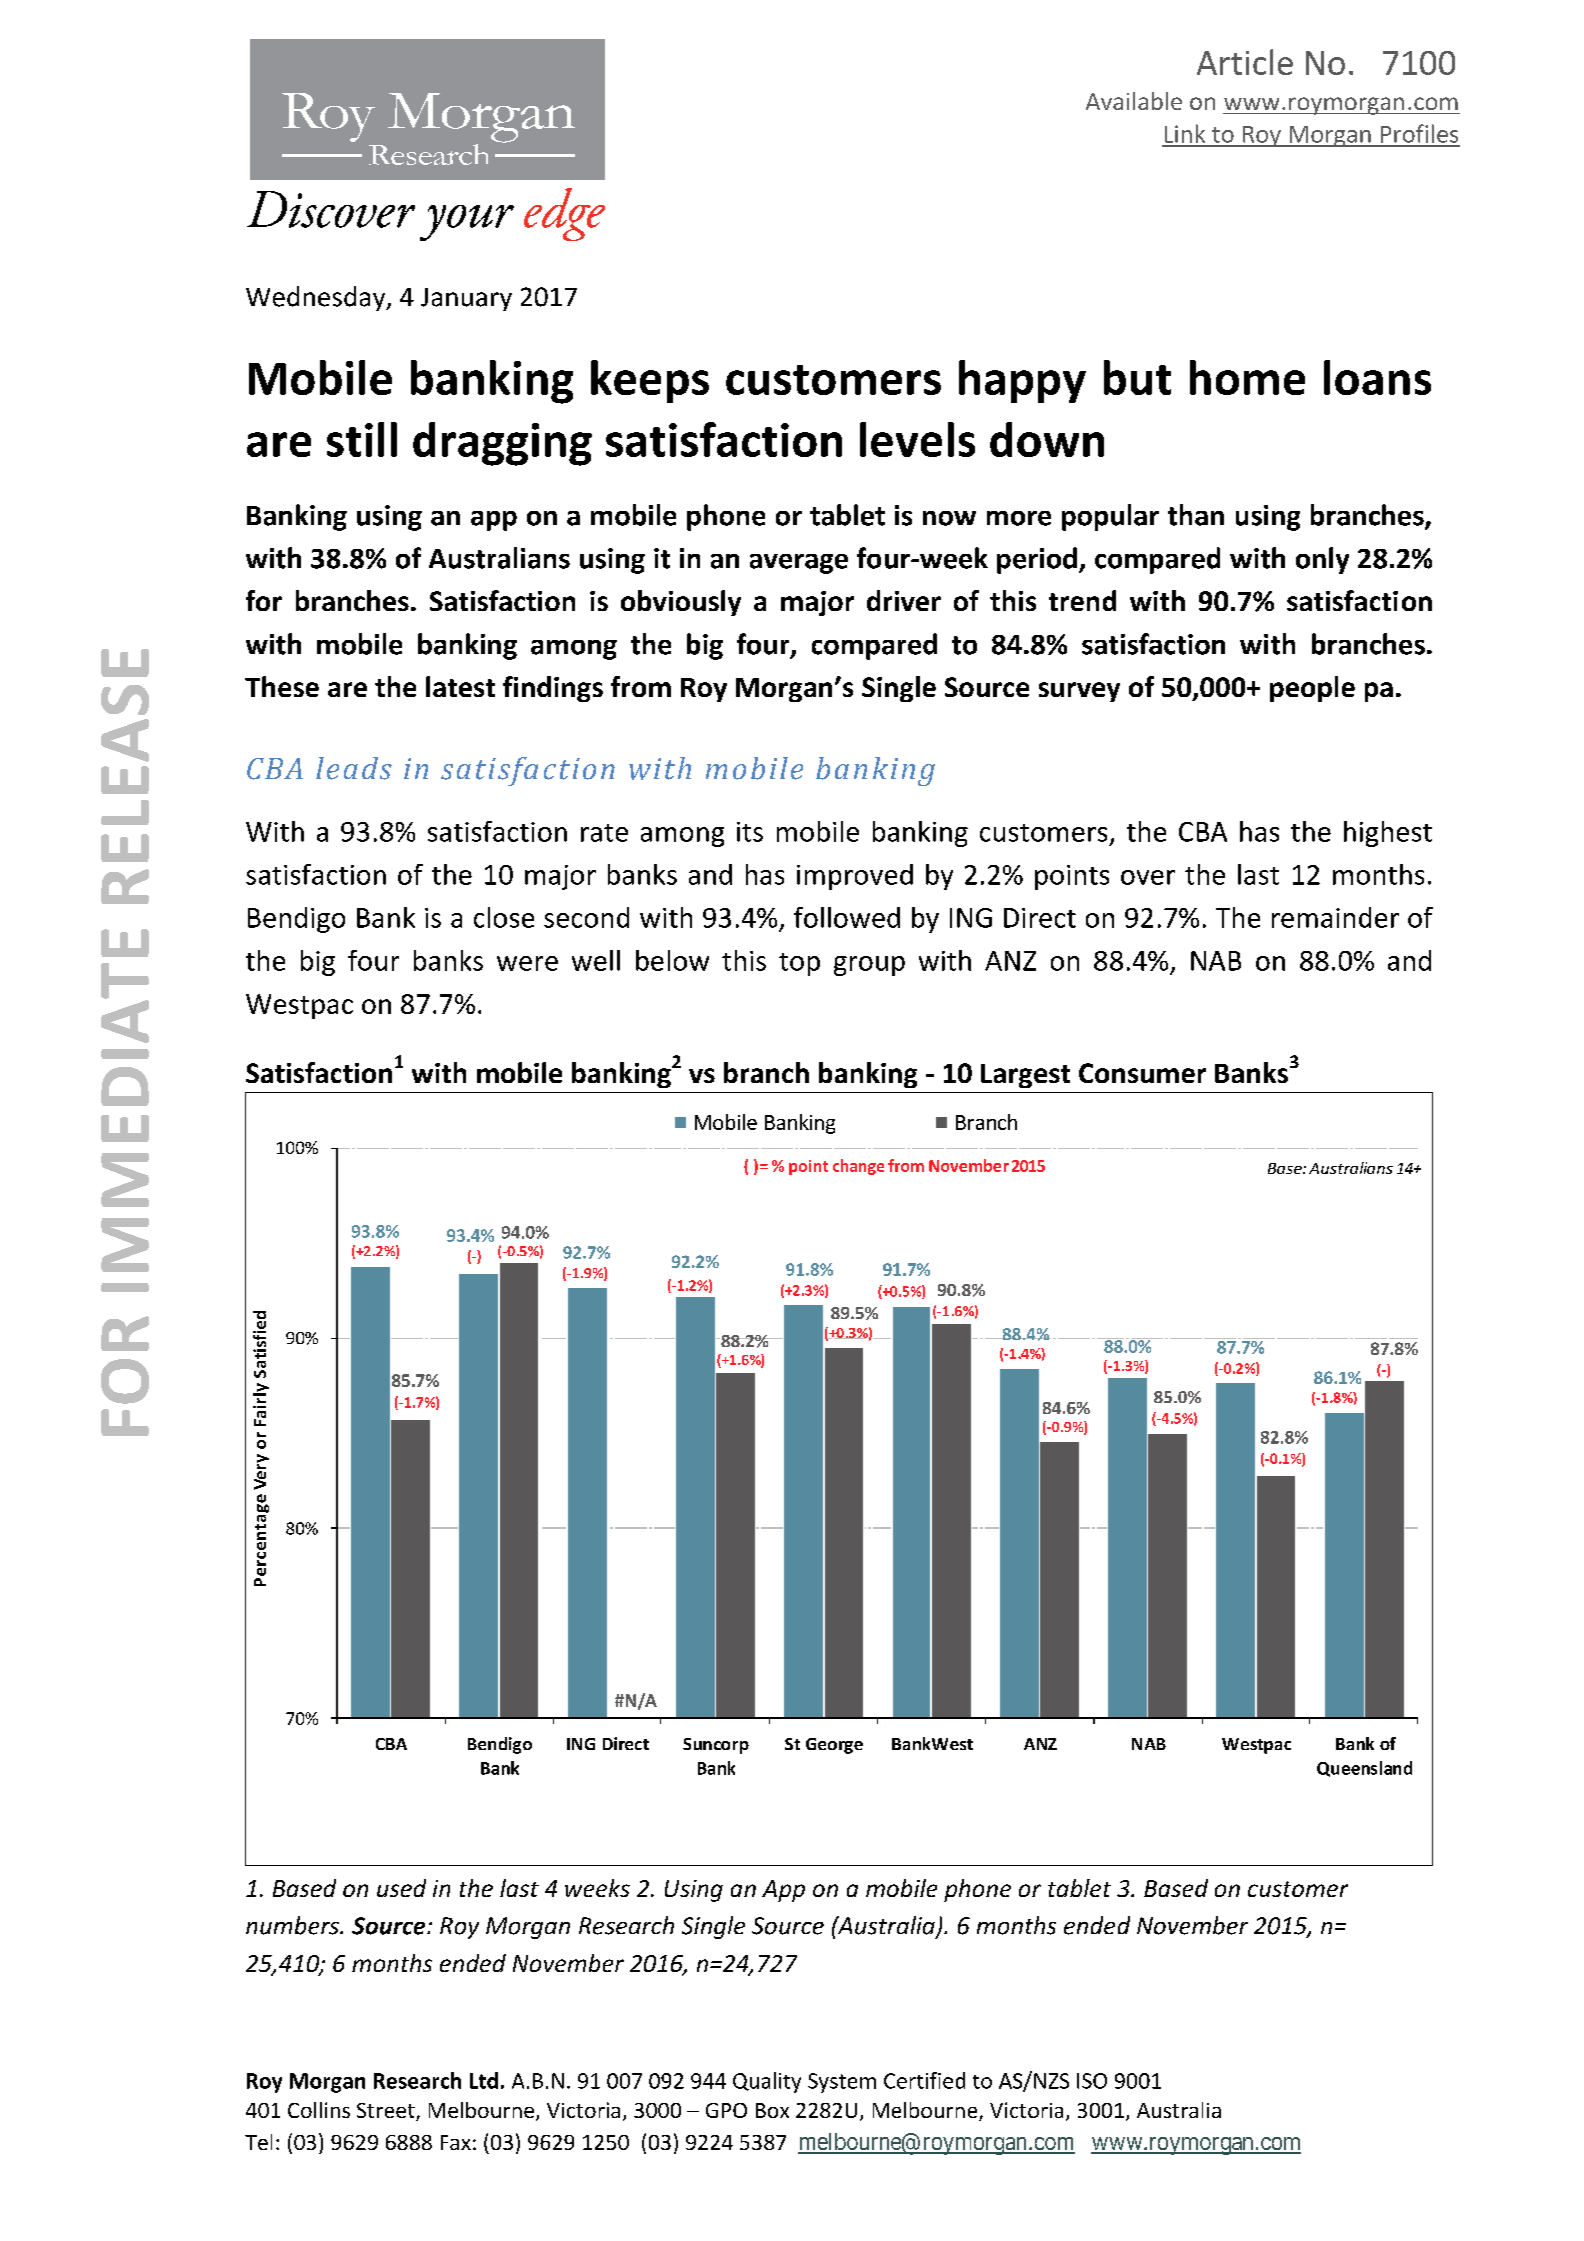 Image resolution: width=1584 pixels, height=2241 pixels. I want to click on January, so click(466, 299).
